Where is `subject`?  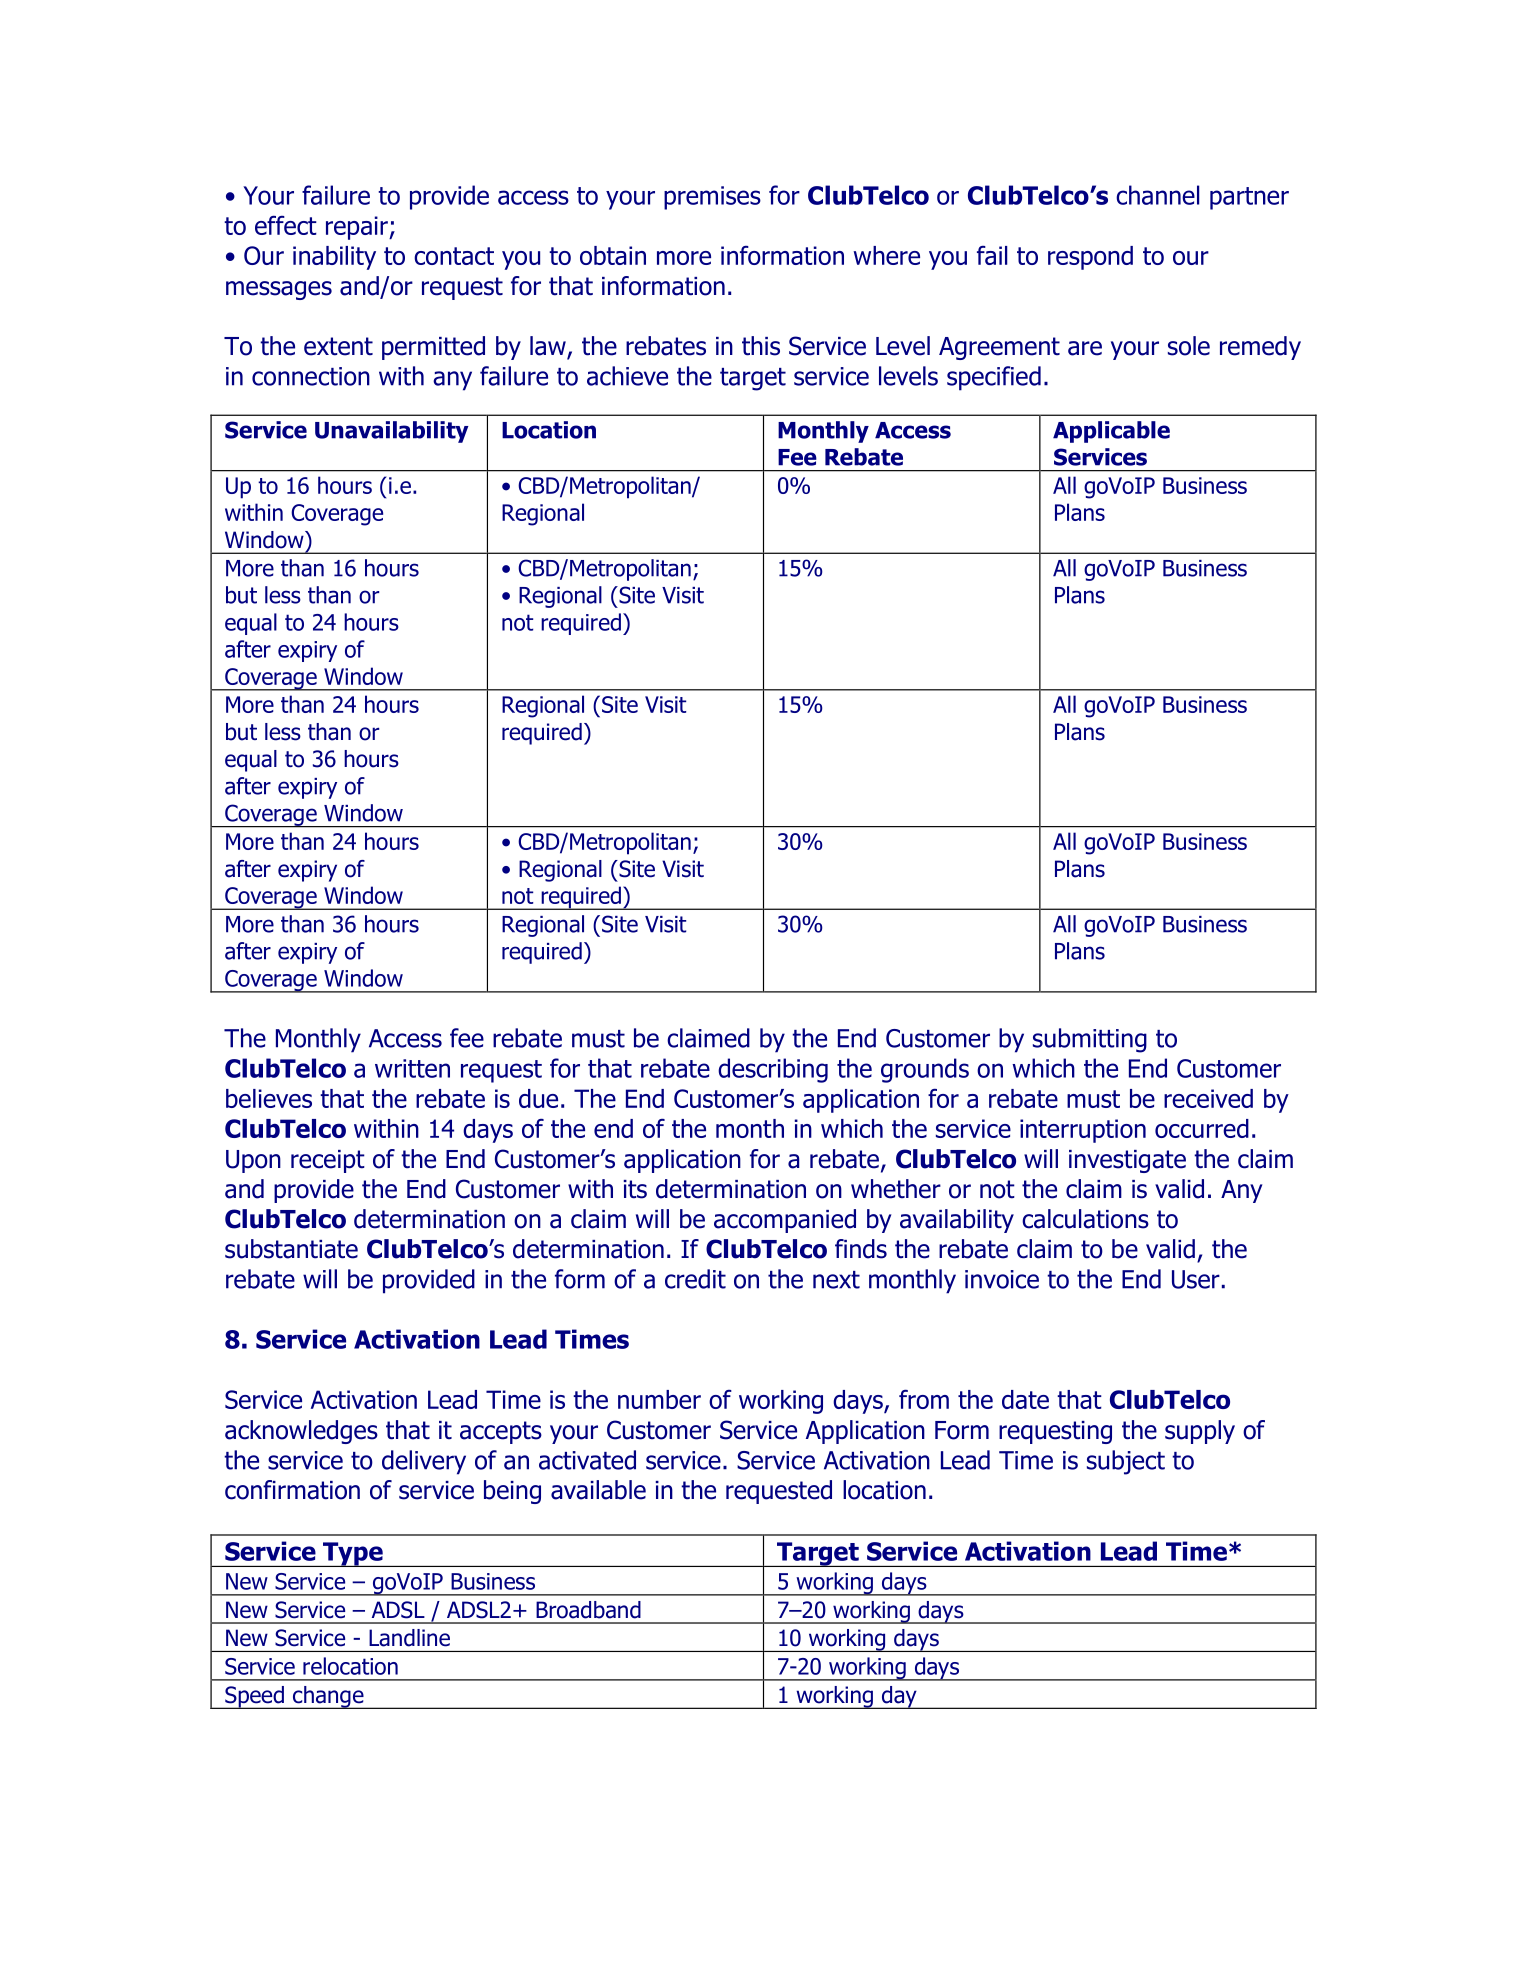 subject is located at coordinates (1126, 1462).
